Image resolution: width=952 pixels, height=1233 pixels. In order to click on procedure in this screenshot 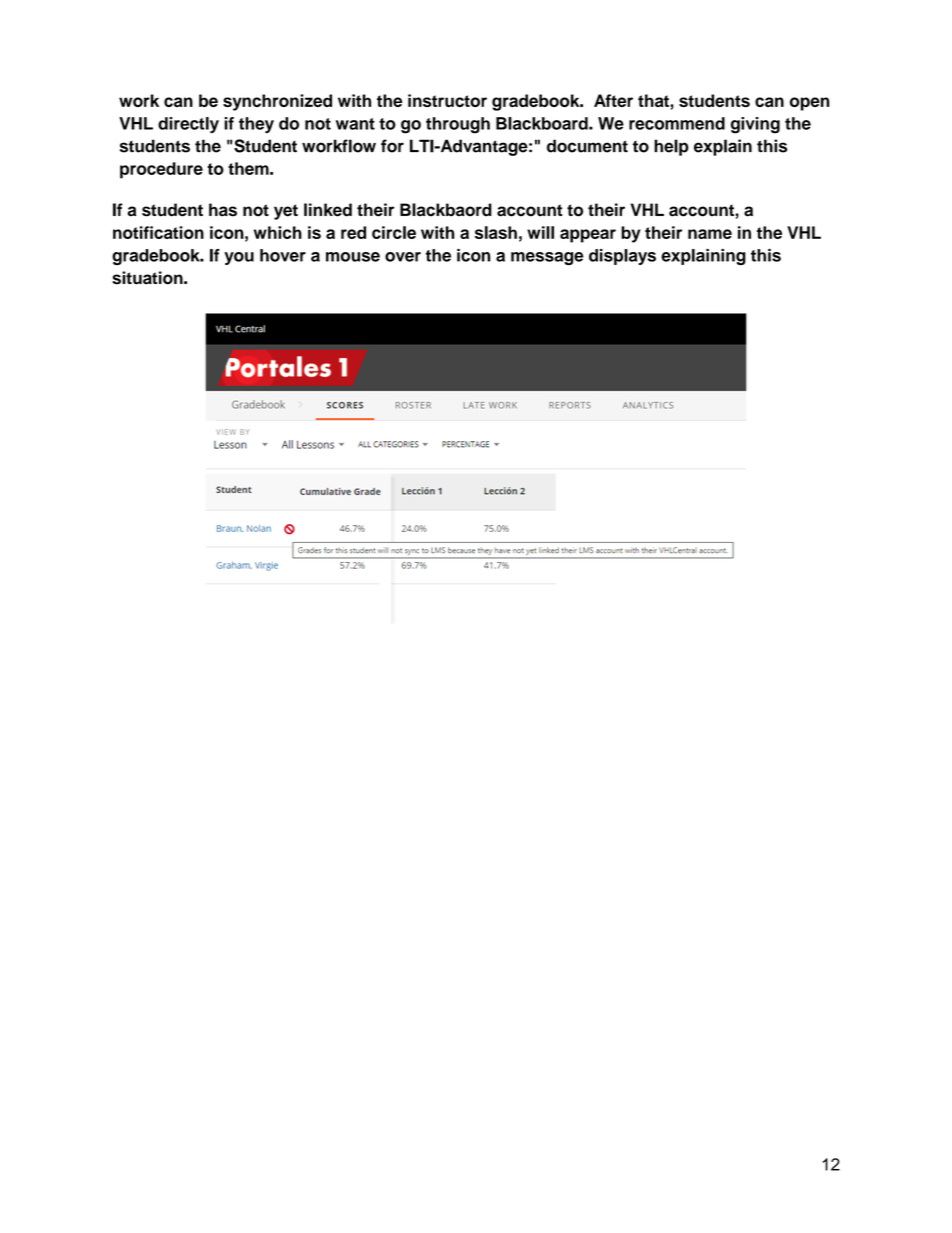, I will do `click(161, 170)`.
